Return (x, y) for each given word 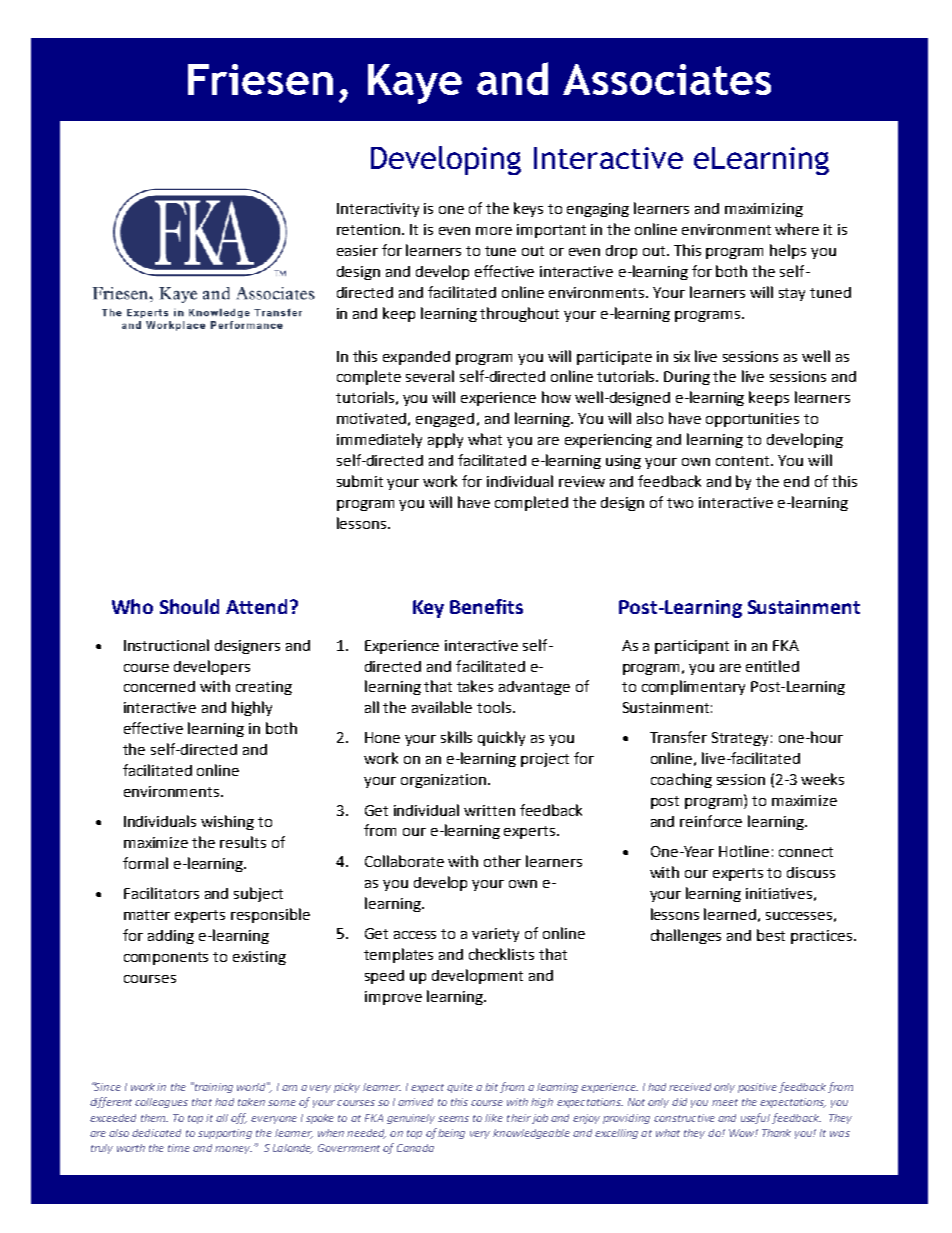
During (687, 378)
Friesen (260, 79)
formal (145, 863)
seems (453, 1119)
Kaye (415, 84)
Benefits (486, 606)
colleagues (161, 1103)
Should (189, 606)
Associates (667, 79)
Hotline (744, 851)
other (502, 861)
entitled (772, 666)
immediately (379, 440)
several (430, 376)
